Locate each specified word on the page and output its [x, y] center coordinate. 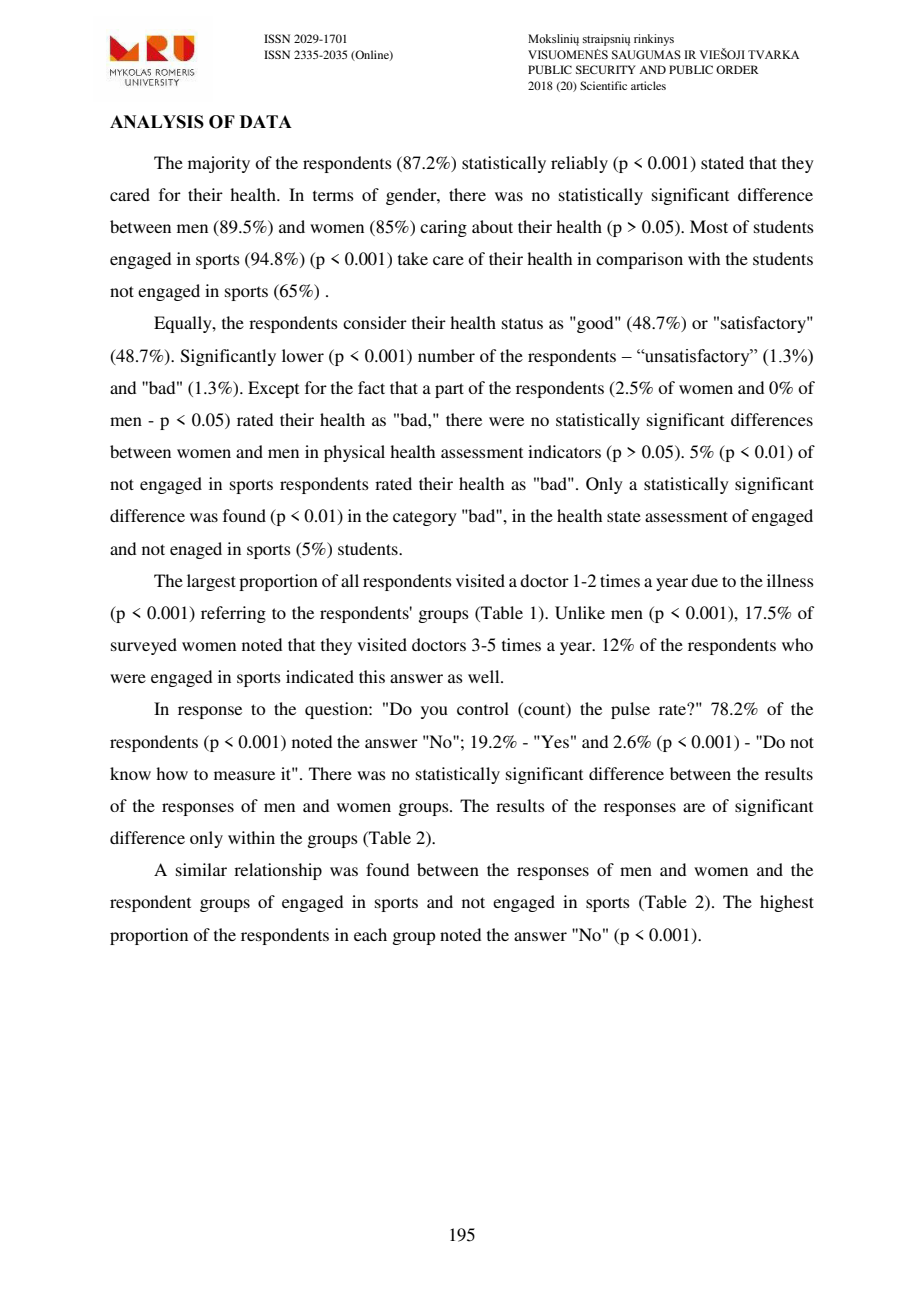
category [425, 518]
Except [273, 389]
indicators [564, 451]
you [434, 712]
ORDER [737, 69]
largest [211, 582]
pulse [630, 710]
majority [219, 164]
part [449, 390]
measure [244, 775]
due [704, 580]
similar [201, 869]
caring [443, 228]
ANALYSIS [157, 122]
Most [709, 226]
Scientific [603, 85]
